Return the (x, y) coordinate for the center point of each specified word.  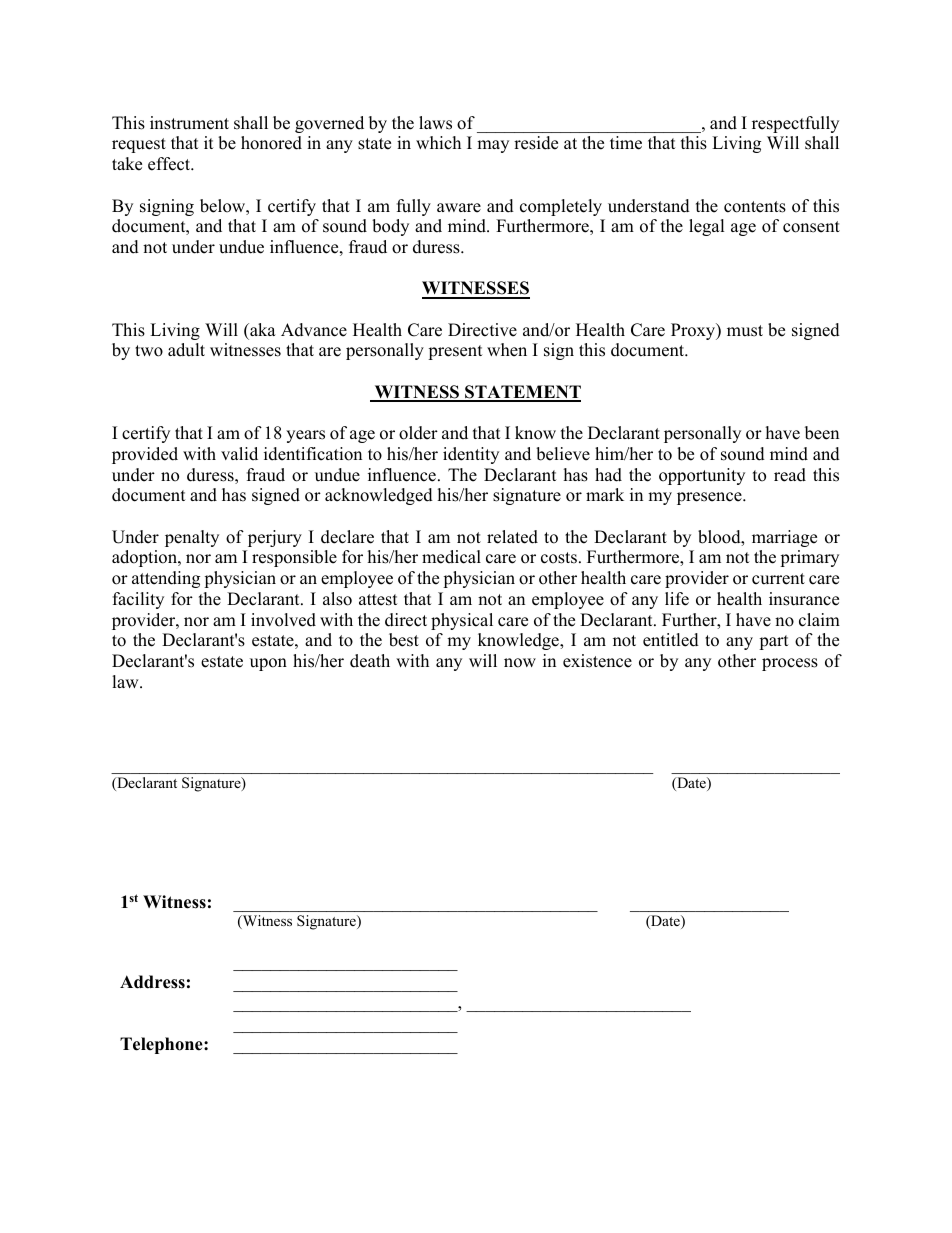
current (778, 579)
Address (152, 982)
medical (451, 557)
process (790, 664)
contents (755, 207)
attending (166, 579)
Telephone (162, 1045)
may (493, 146)
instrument (189, 123)
